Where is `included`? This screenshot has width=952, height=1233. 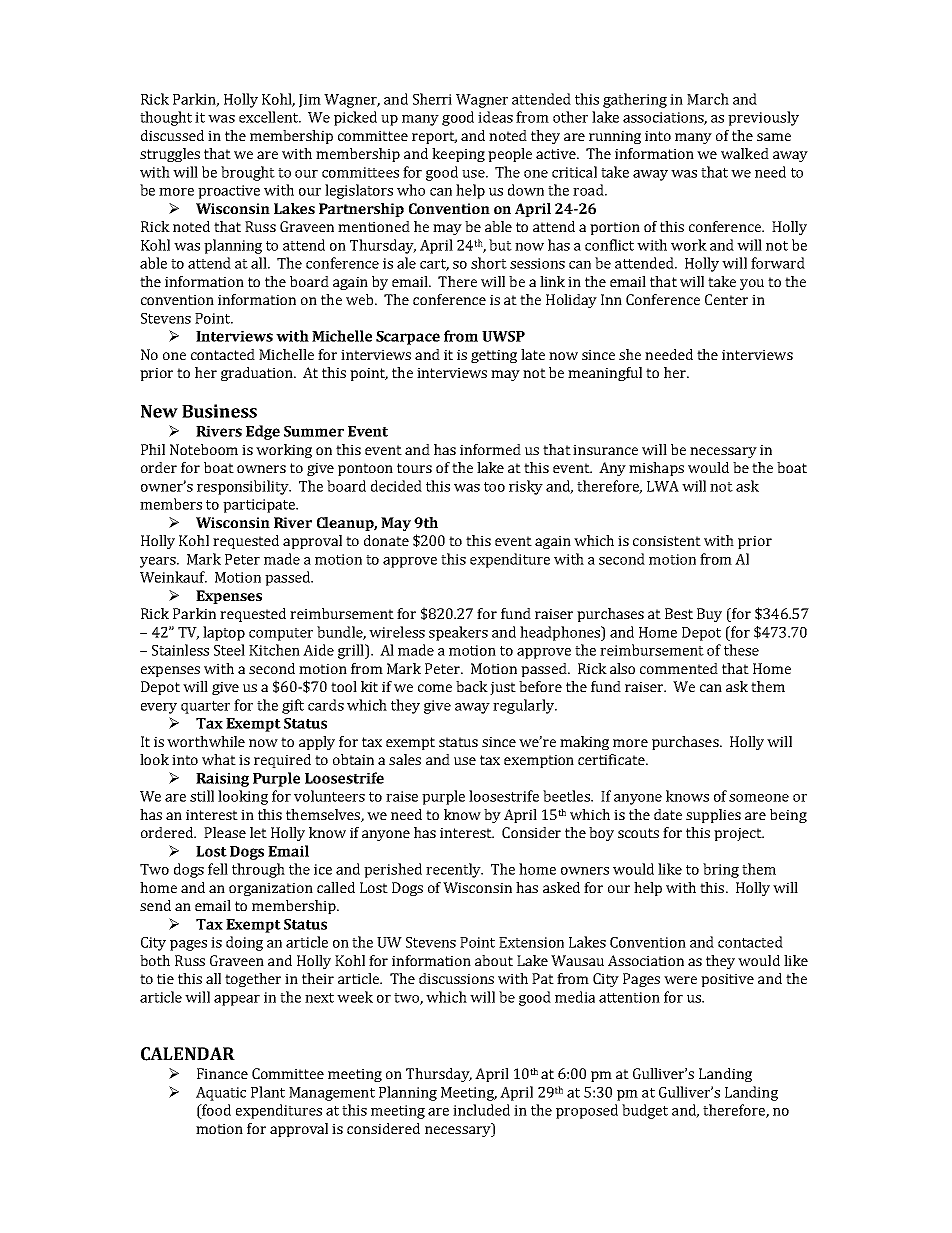 included is located at coordinates (481, 1110).
